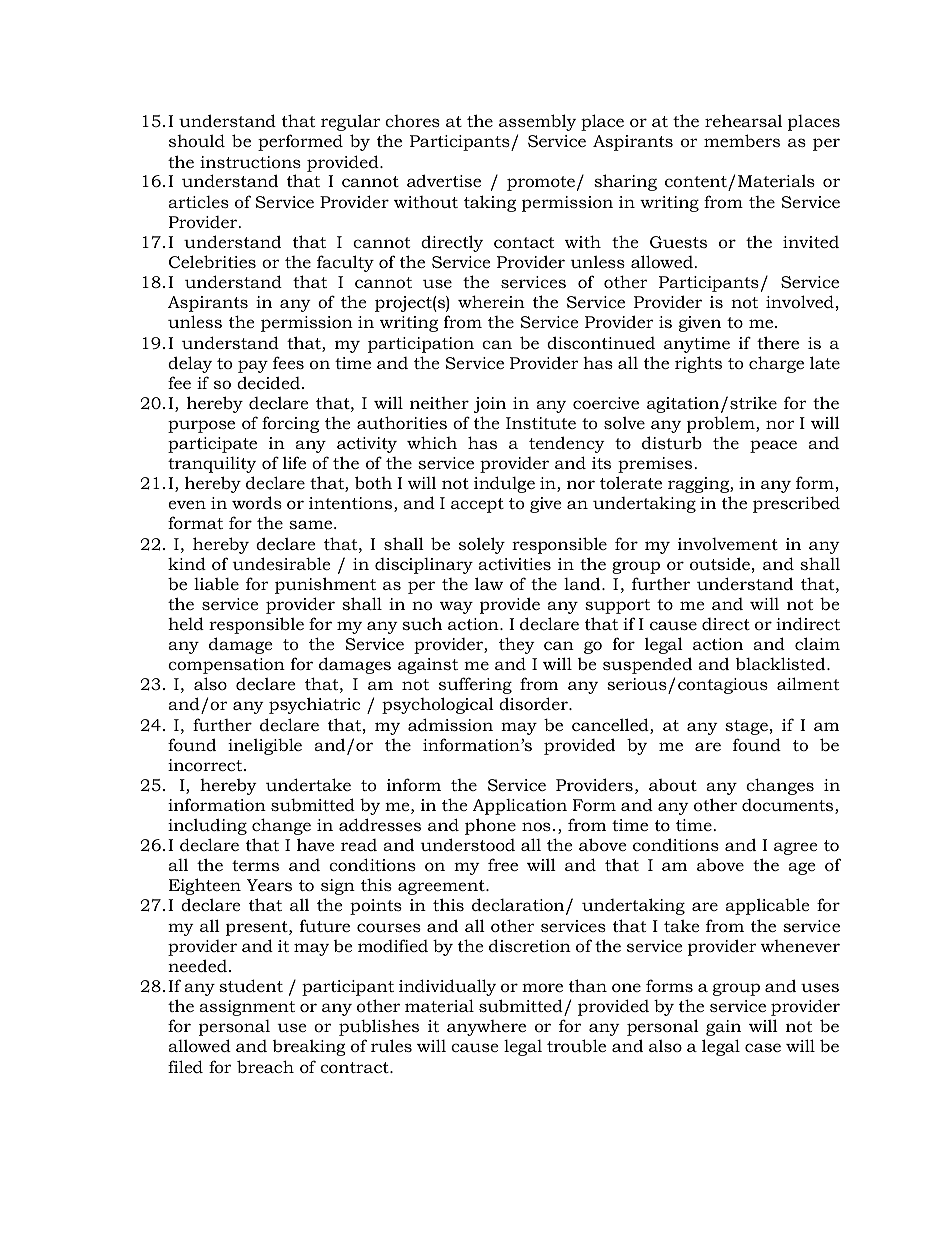 This screenshot has width=952, height=1233. Describe the element at coordinates (294, 462) in the screenshot. I see `life` at that location.
